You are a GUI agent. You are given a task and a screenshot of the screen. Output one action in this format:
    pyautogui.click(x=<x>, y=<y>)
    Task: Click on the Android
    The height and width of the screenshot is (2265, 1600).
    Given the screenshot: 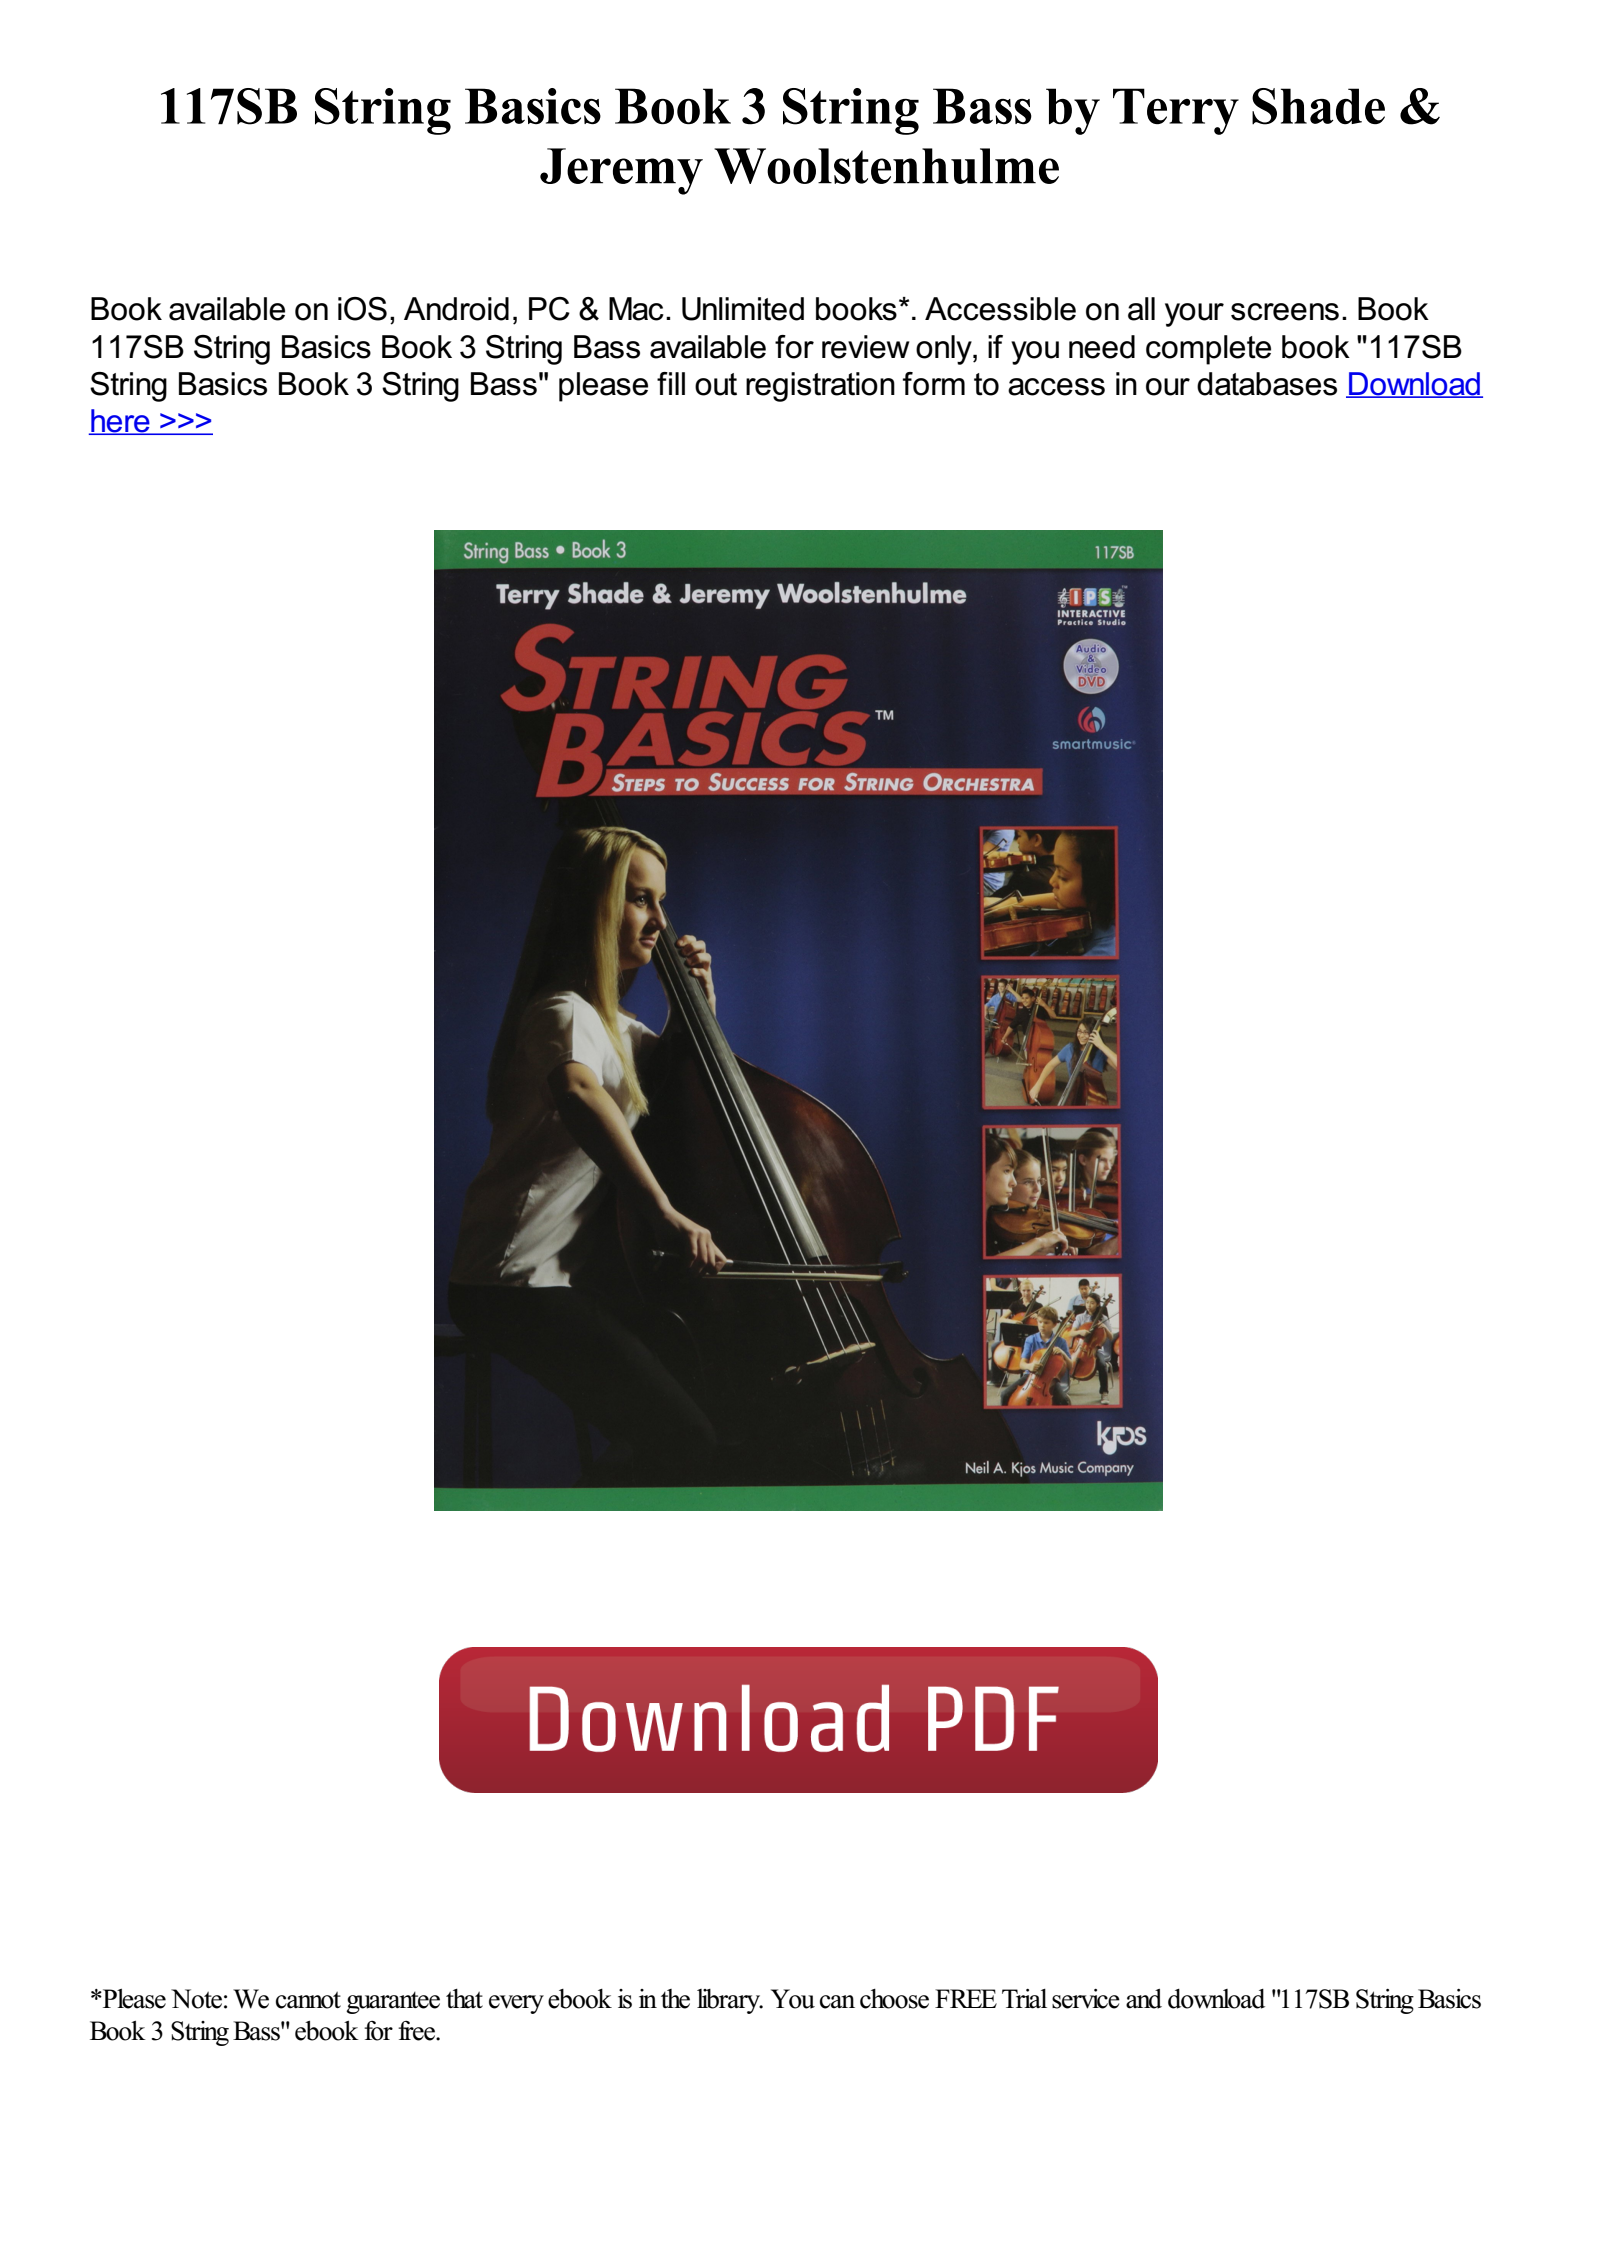 What is the action you would take?
    pyautogui.click(x=456, y=309)
